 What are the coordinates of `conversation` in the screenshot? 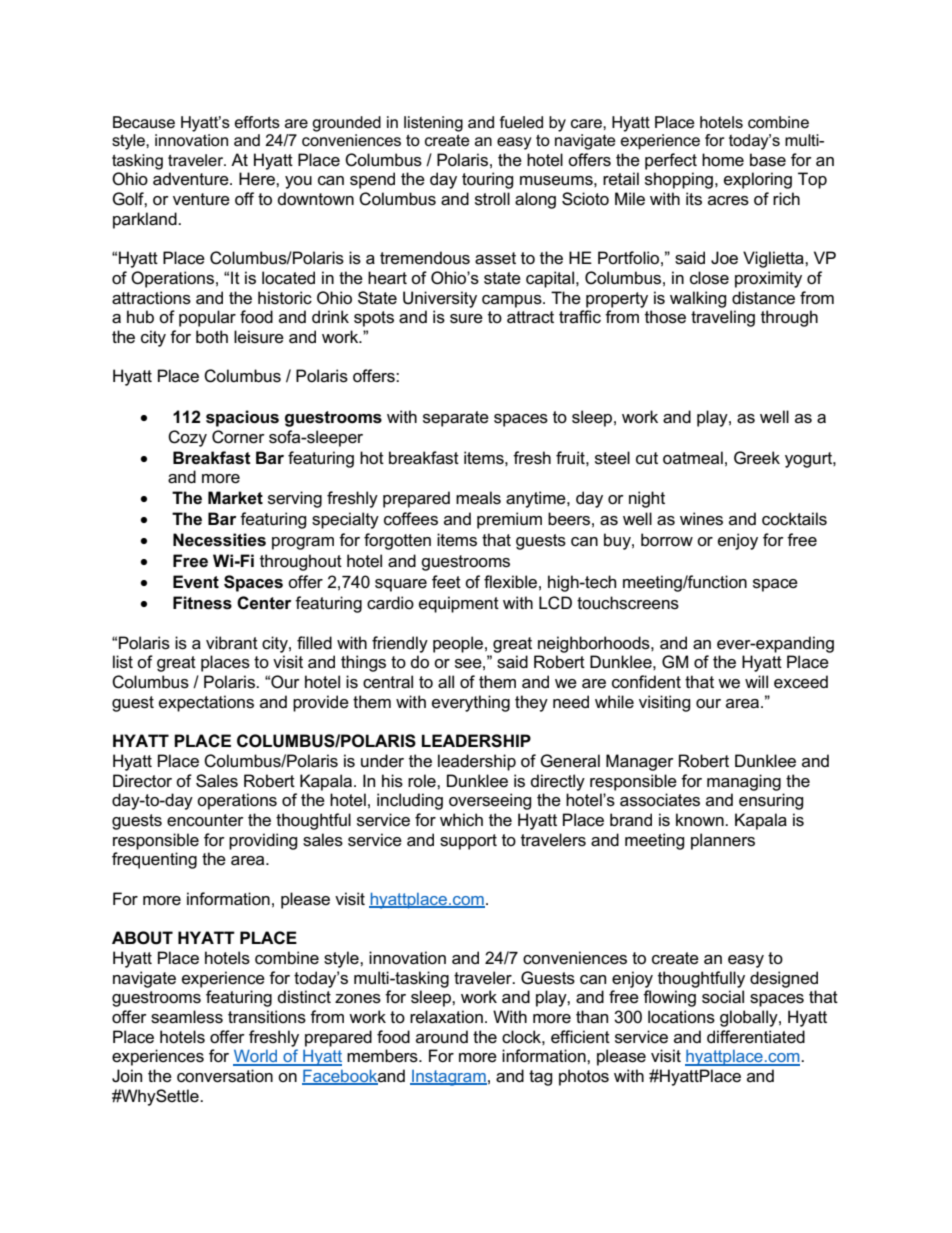 It's located at (225, 1076).
